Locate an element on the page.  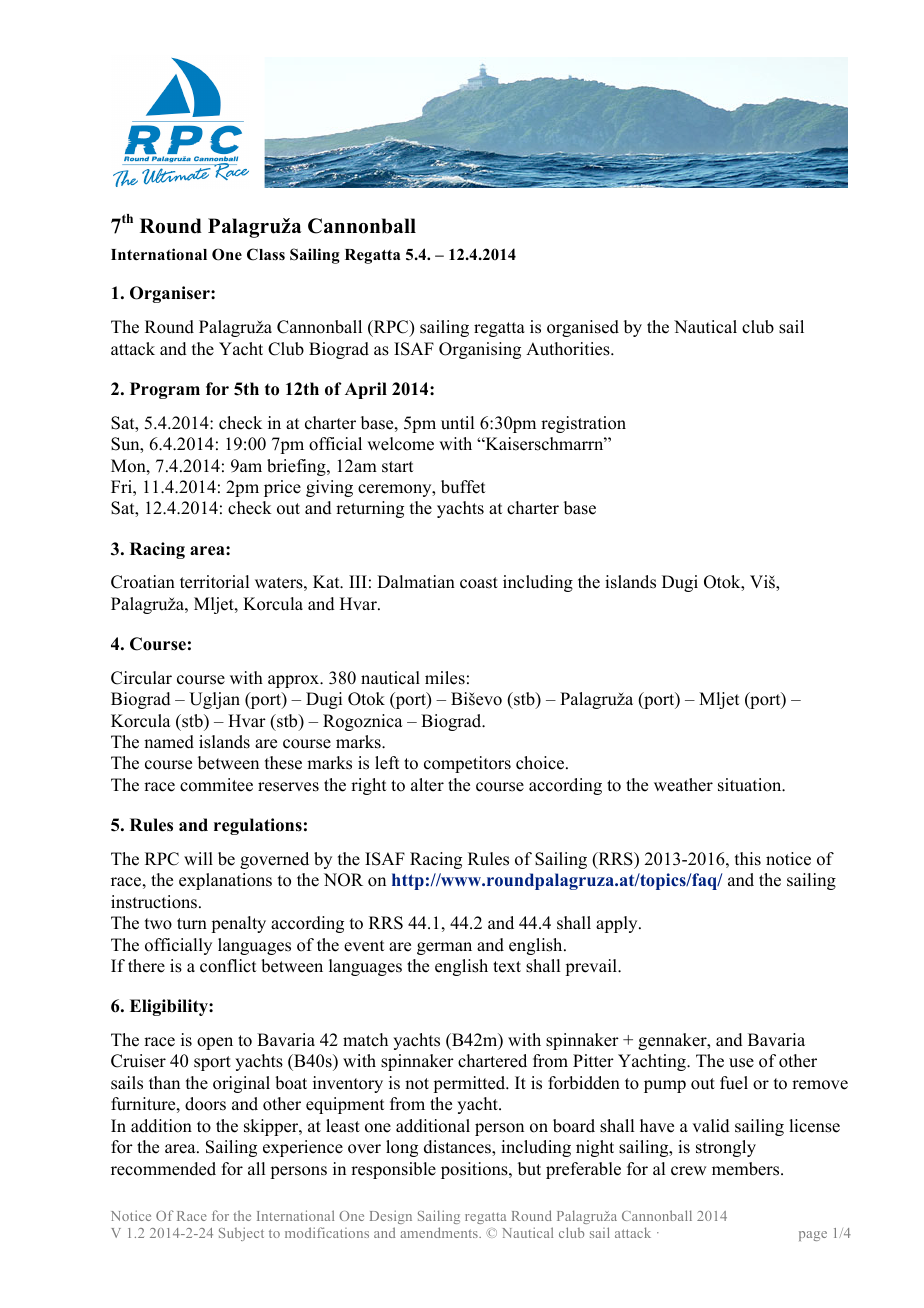
explanations is located at coordinates (225, 881).
